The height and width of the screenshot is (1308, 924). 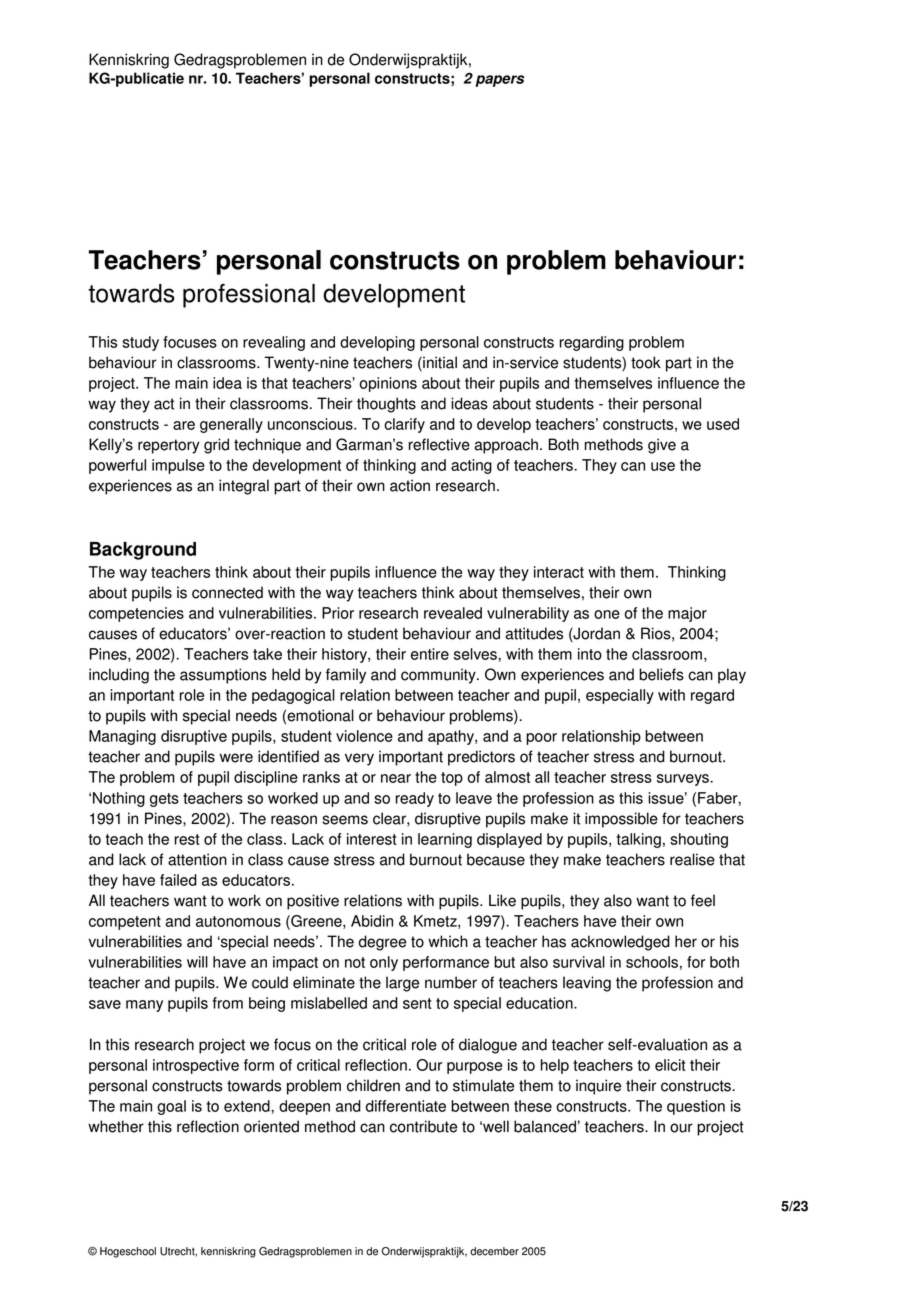 I want to click on assumptions, so click(x=223, y=676).
